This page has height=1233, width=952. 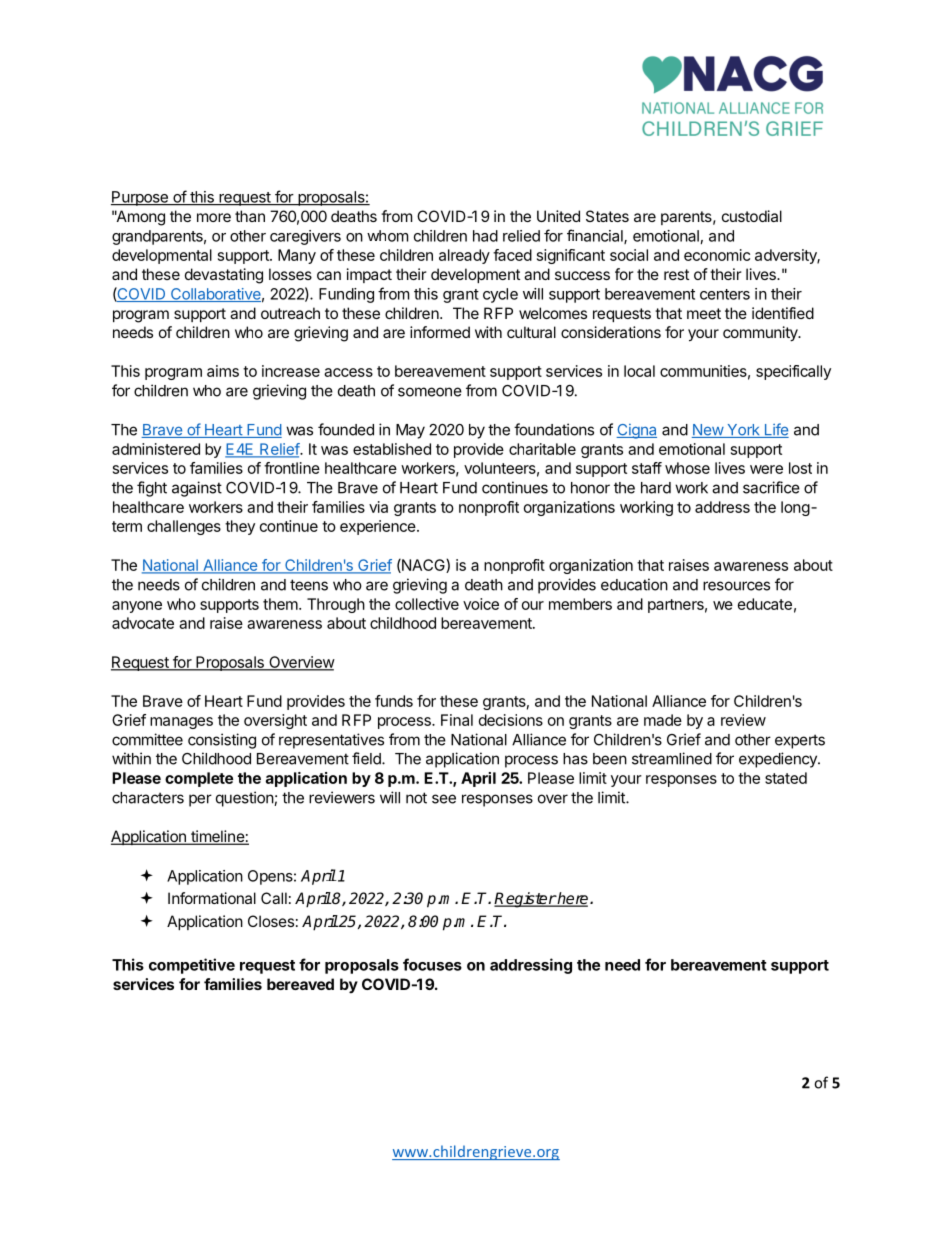 I want to click on custodial, so click(x=752, y=216).
